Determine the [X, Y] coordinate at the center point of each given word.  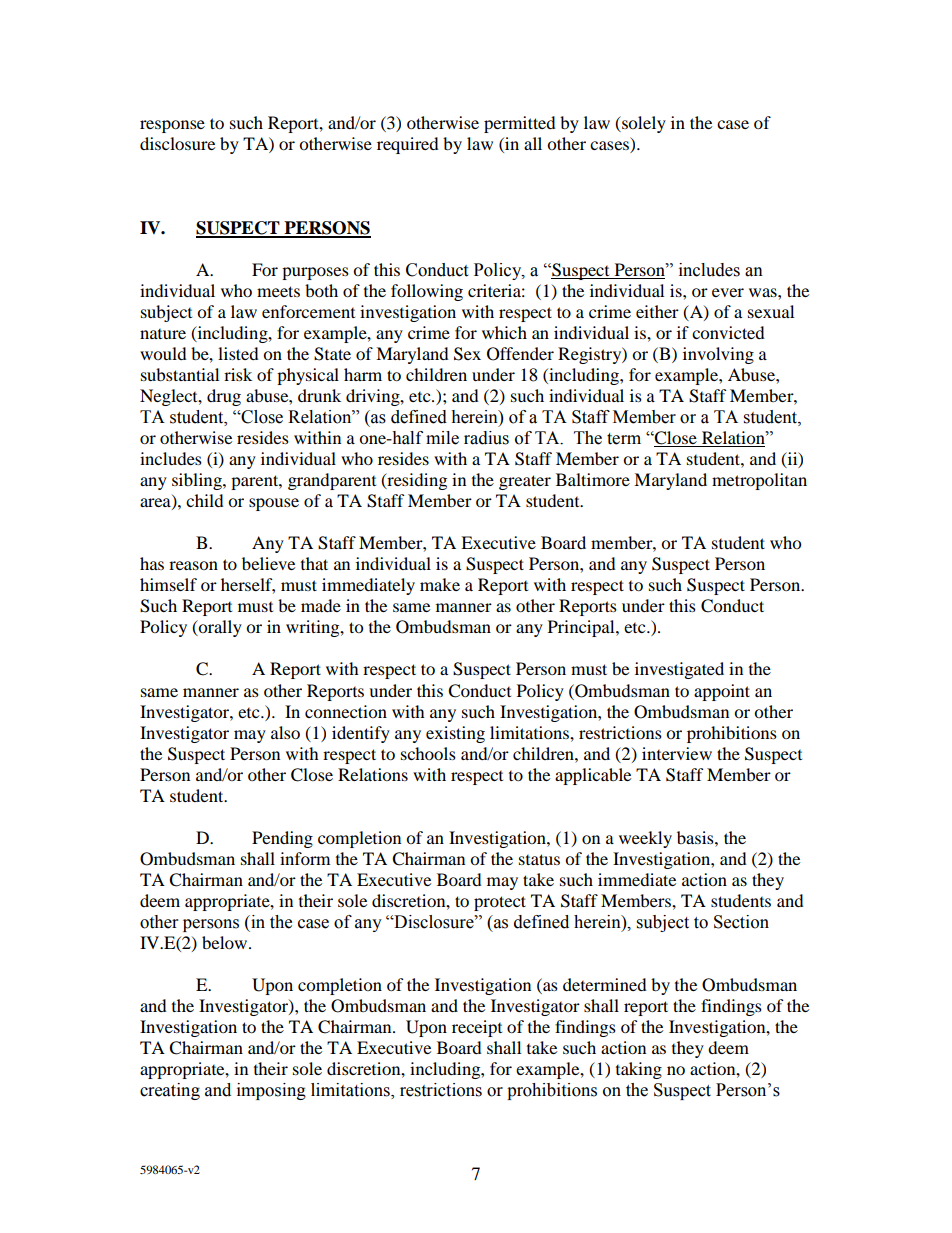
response [172, 126]
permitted [520, 124]
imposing [271, 1091]
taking [639, 1070]
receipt [477, 1028]
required [408, 145]
